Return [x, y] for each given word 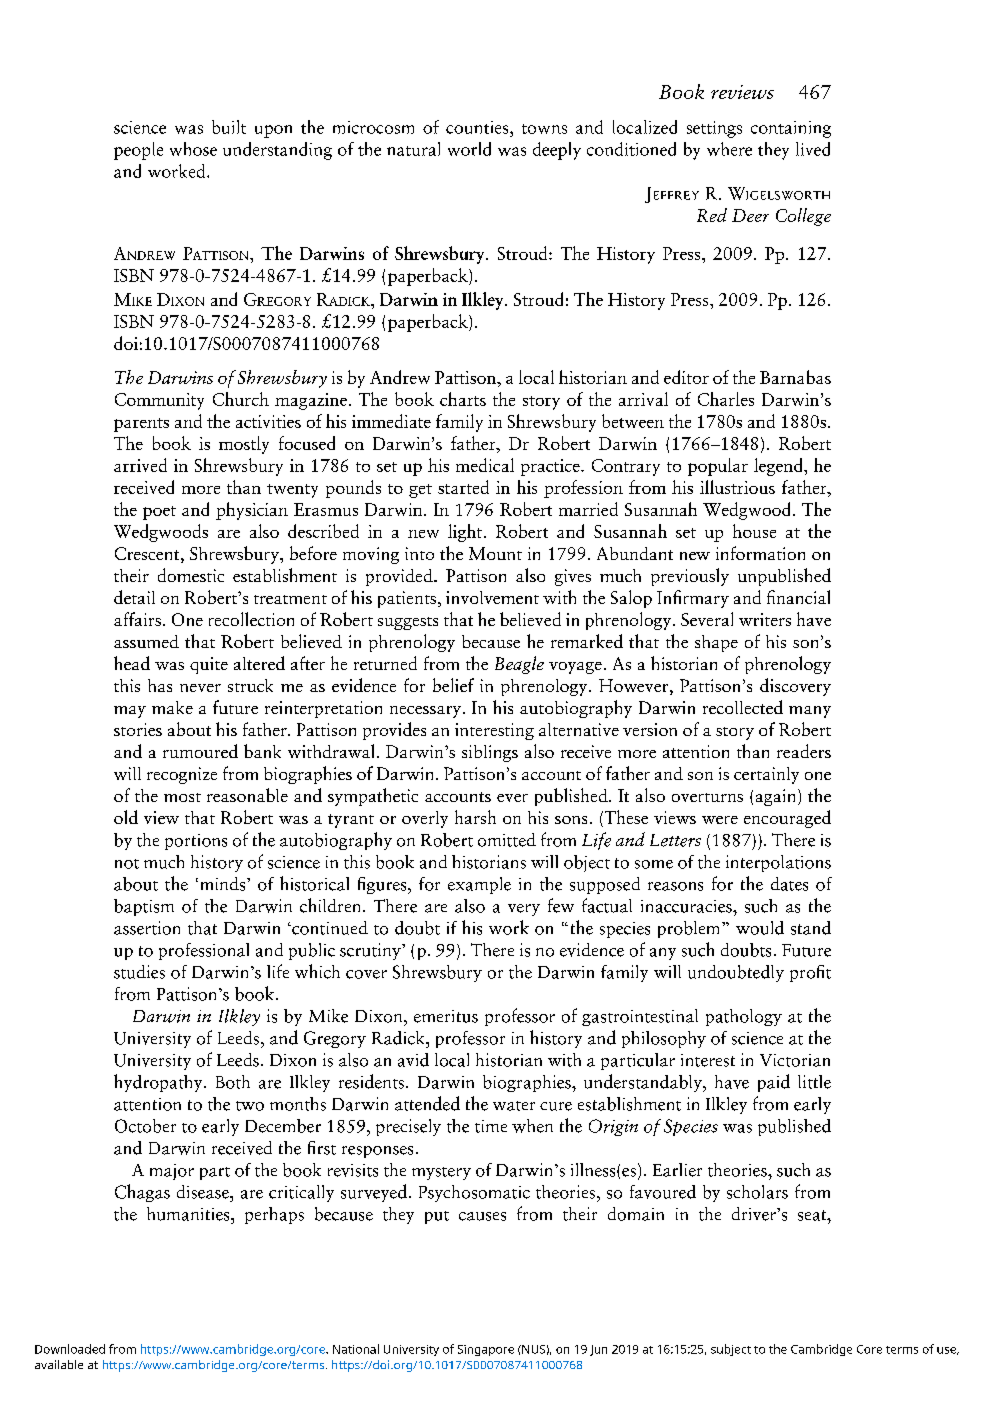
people [138, 151]
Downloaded [70, 1349]
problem [690, 929]
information [760, 553]
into [419, 553]
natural [413, 149]
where [729, 149]
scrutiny [371, 951]
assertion [147, 928]
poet [159, 513]
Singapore [486, 1350]
